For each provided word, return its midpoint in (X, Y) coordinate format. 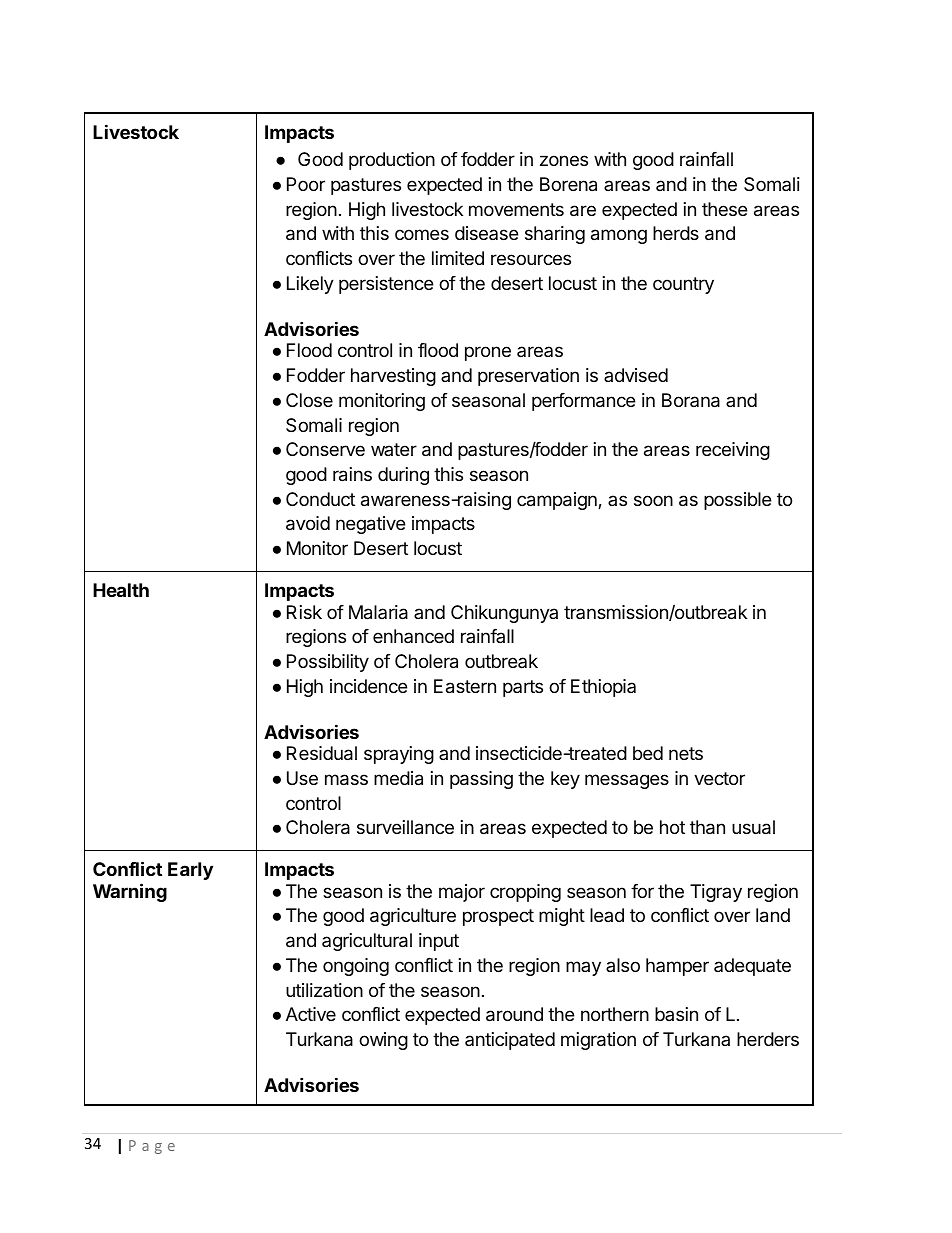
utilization (324, 990)
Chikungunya (504, 614)
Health (121, 590)
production (392, 161)
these (724, 209)
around (514, 1014)
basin (676, 1014)
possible (737, 501)
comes (422, 234)
